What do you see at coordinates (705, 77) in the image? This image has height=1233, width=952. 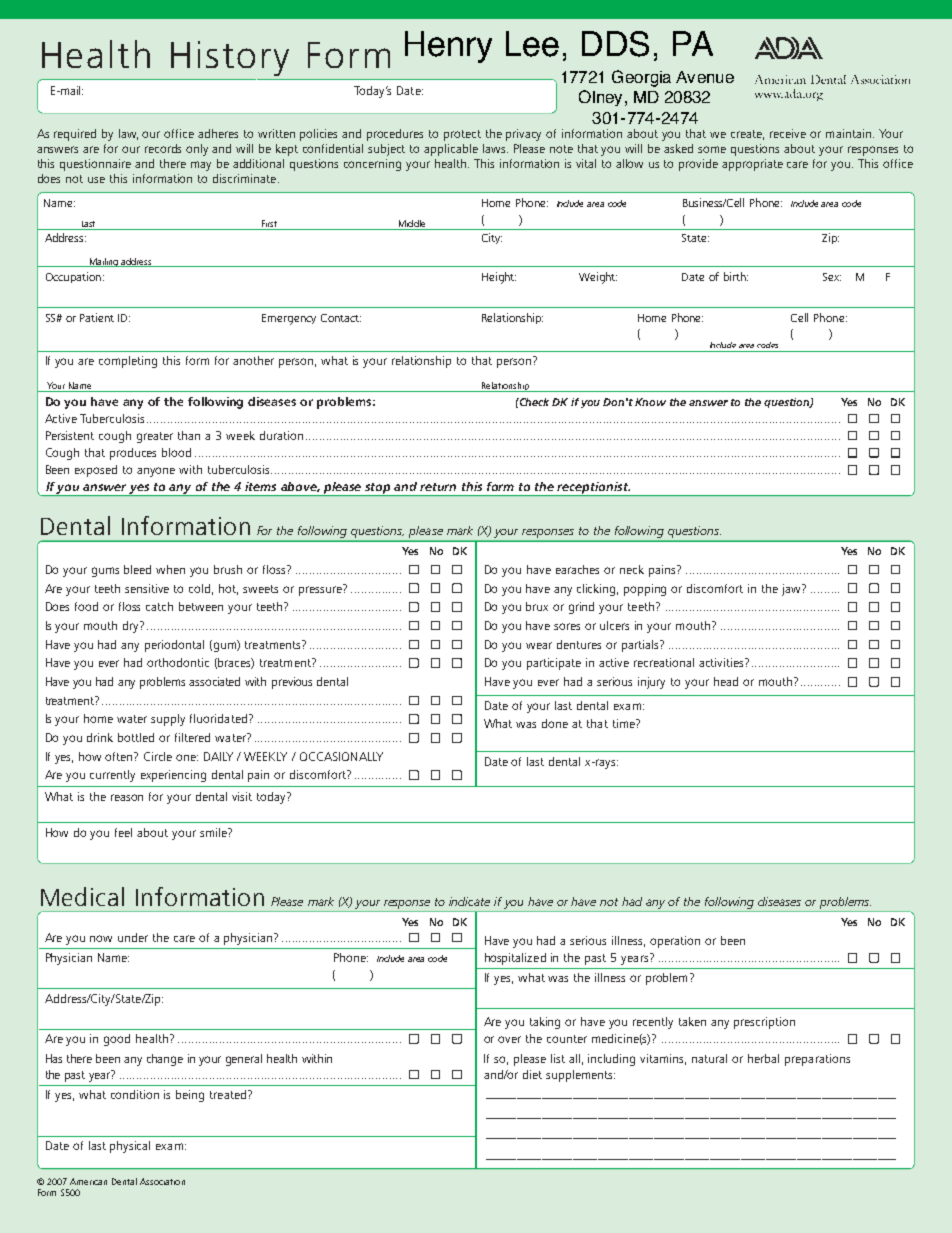 I see `Avenue` at bounding box center [705, 77].
